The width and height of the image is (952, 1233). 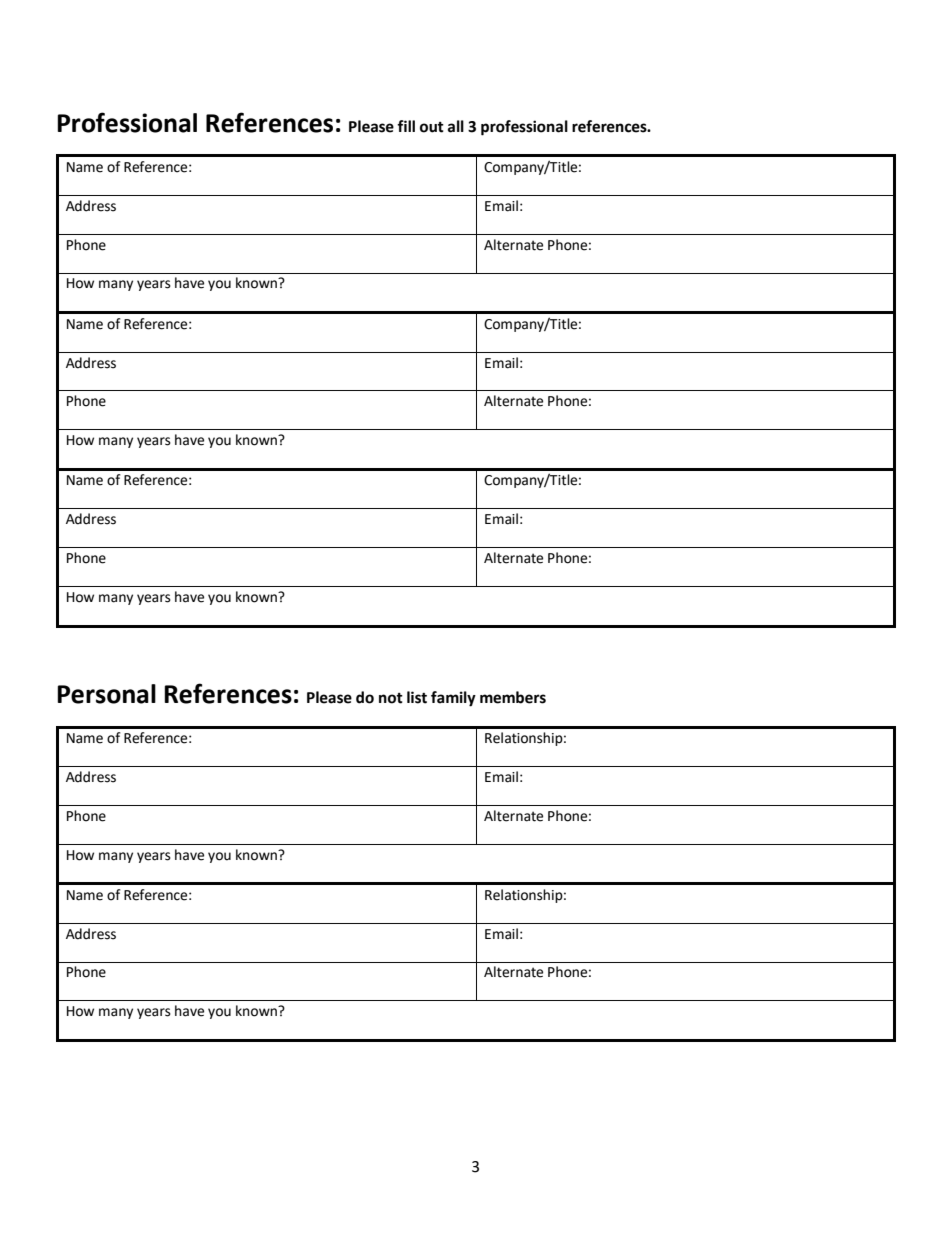 I want to click on fill, so click(x=406, y=126).
